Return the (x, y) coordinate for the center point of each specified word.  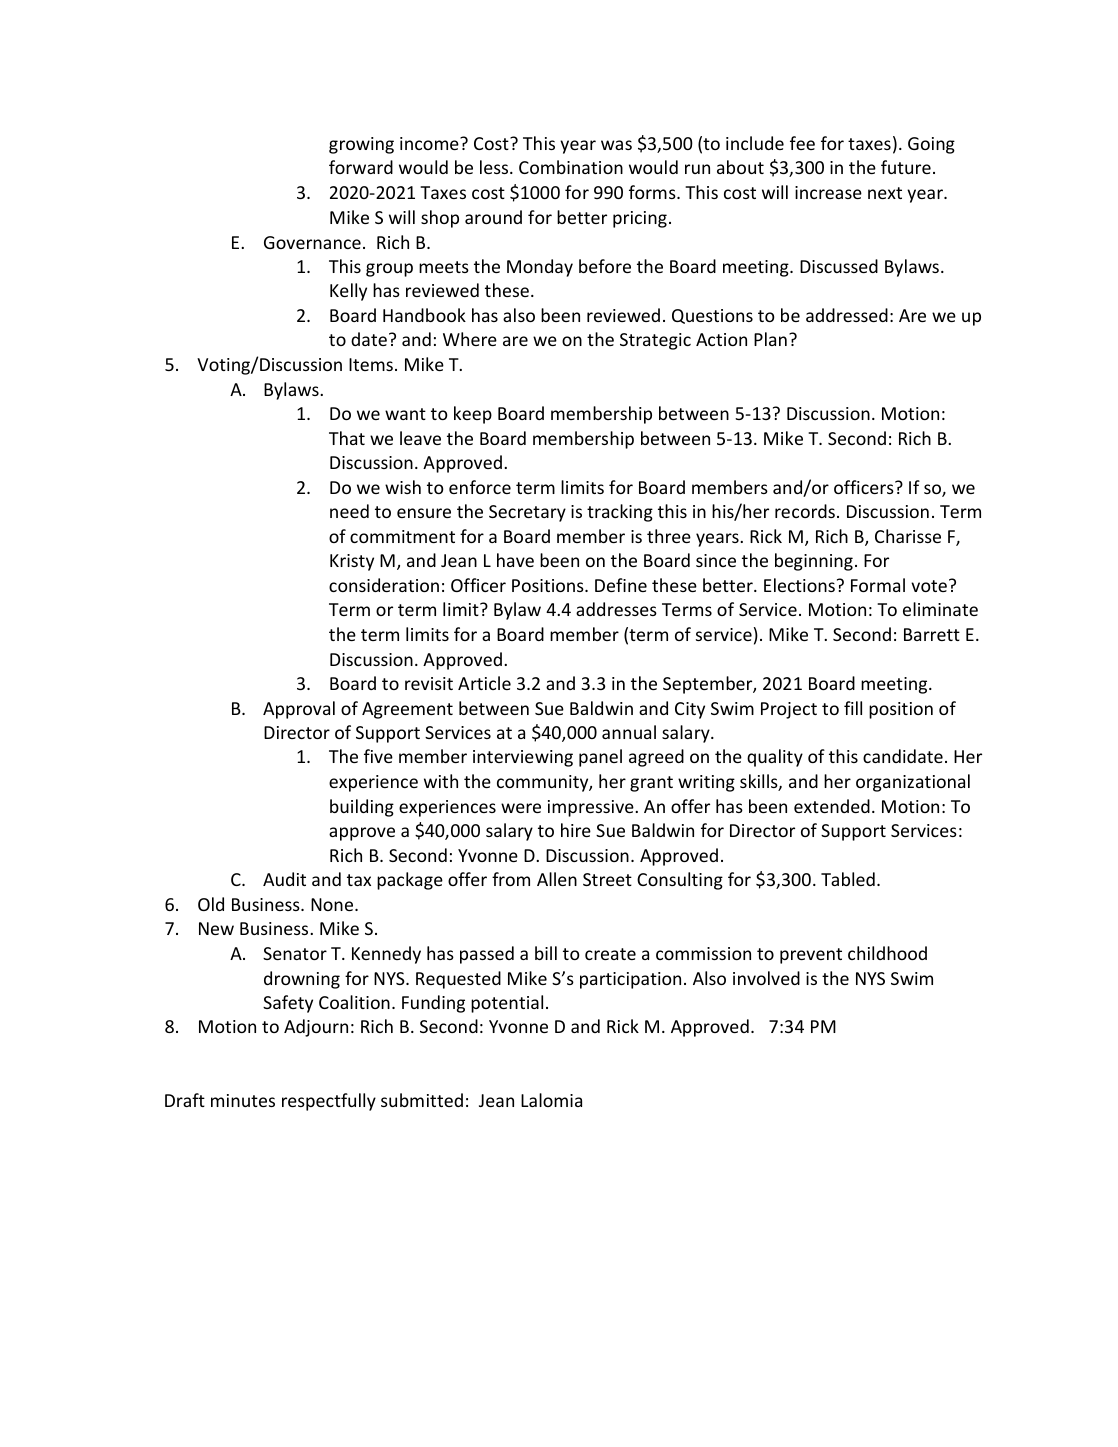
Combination (571, 167)
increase (828, 192)
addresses (616, 609)
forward (361, 167)
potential (507, 1004)
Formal (878, 585)
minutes (243, 1100)
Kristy (352, 562)
